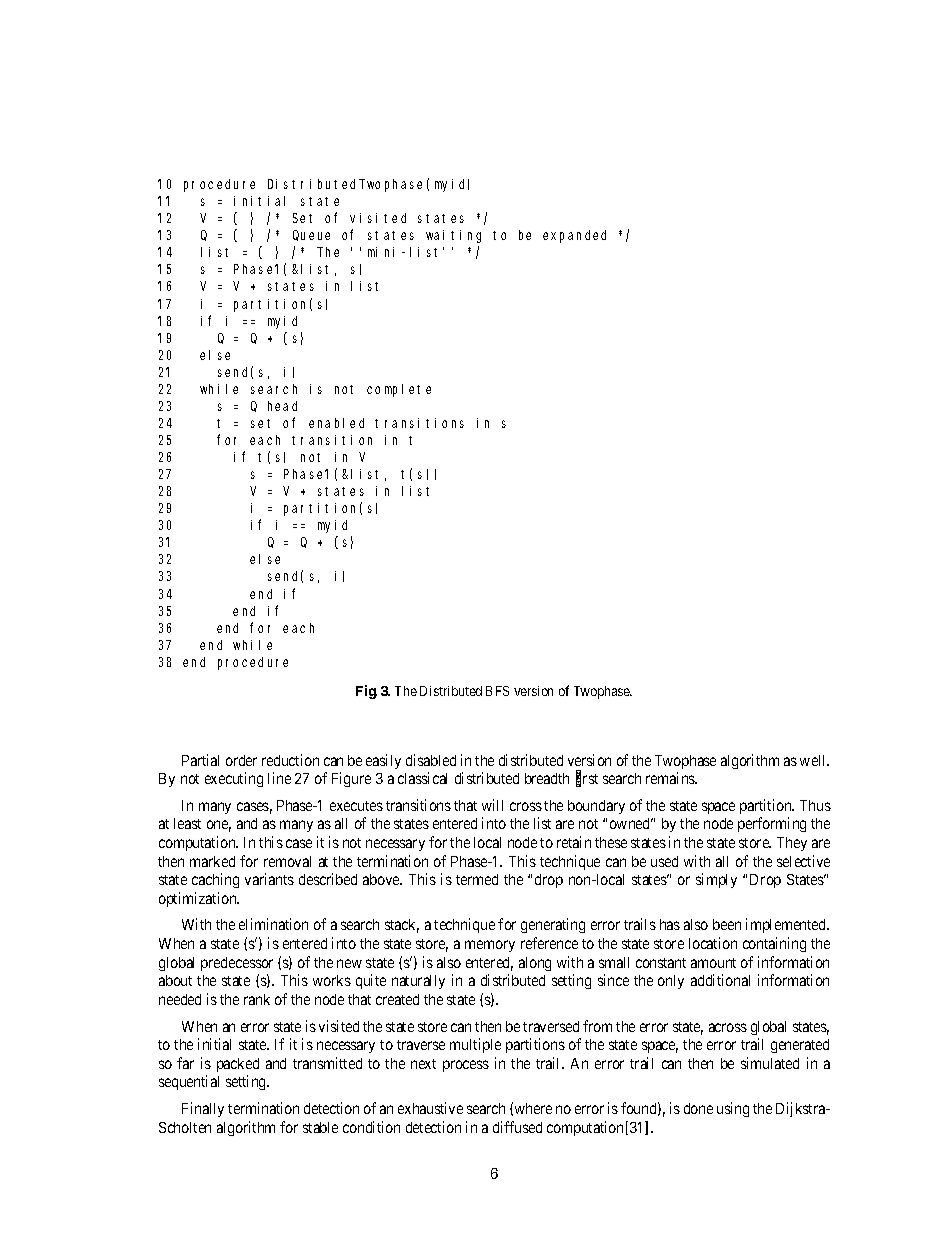  What do you see at coordinates (733, 1109) in the image?
I see `using` at bounding box center [733, 1109].
